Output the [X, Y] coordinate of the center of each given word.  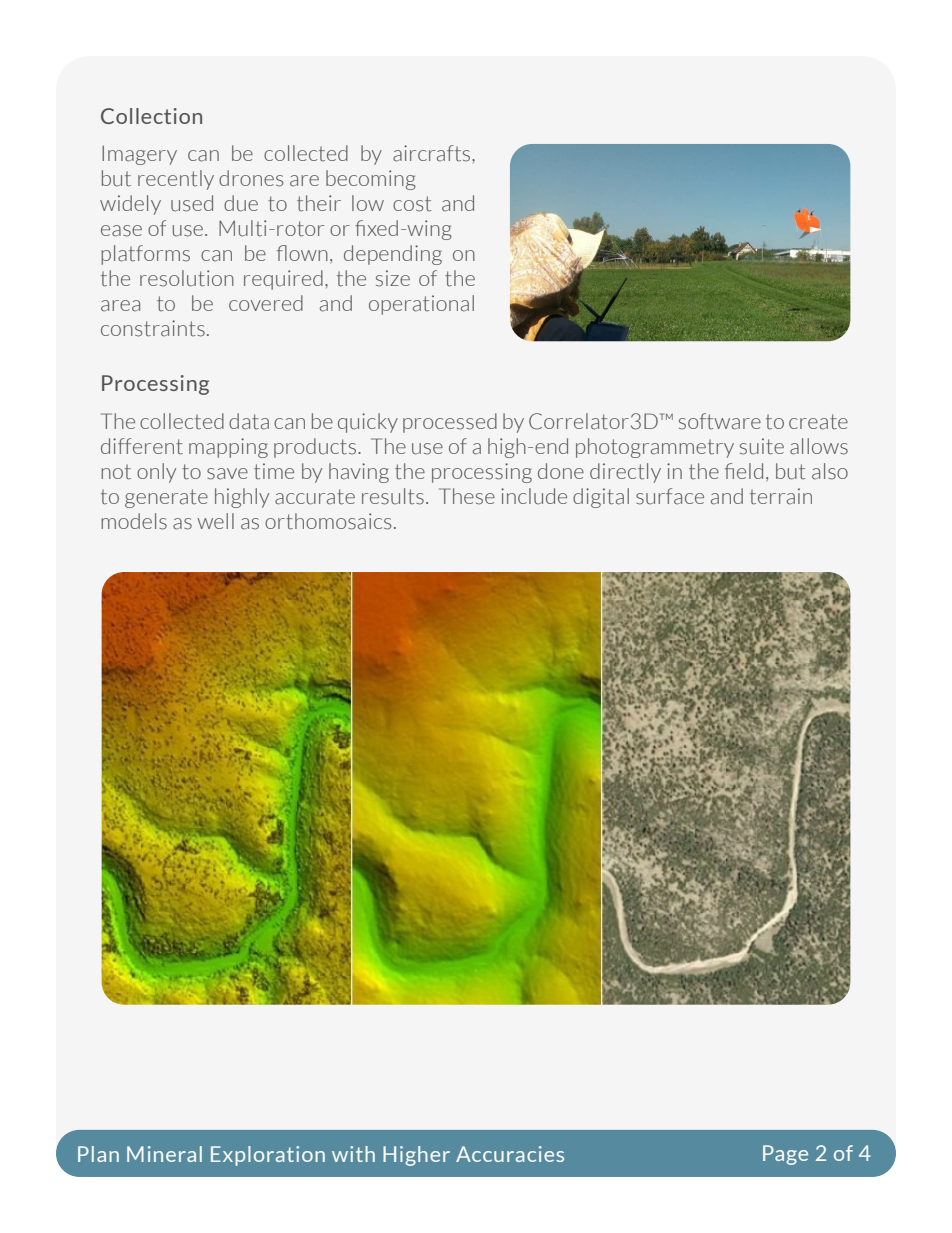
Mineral [164, 1154]
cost [412, 204]
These [467, 496]
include [534, 496]
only [156, 473]
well [215, 521]
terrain [781, 496]
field [744, 471]
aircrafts [433, 153]
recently [176, 180]
